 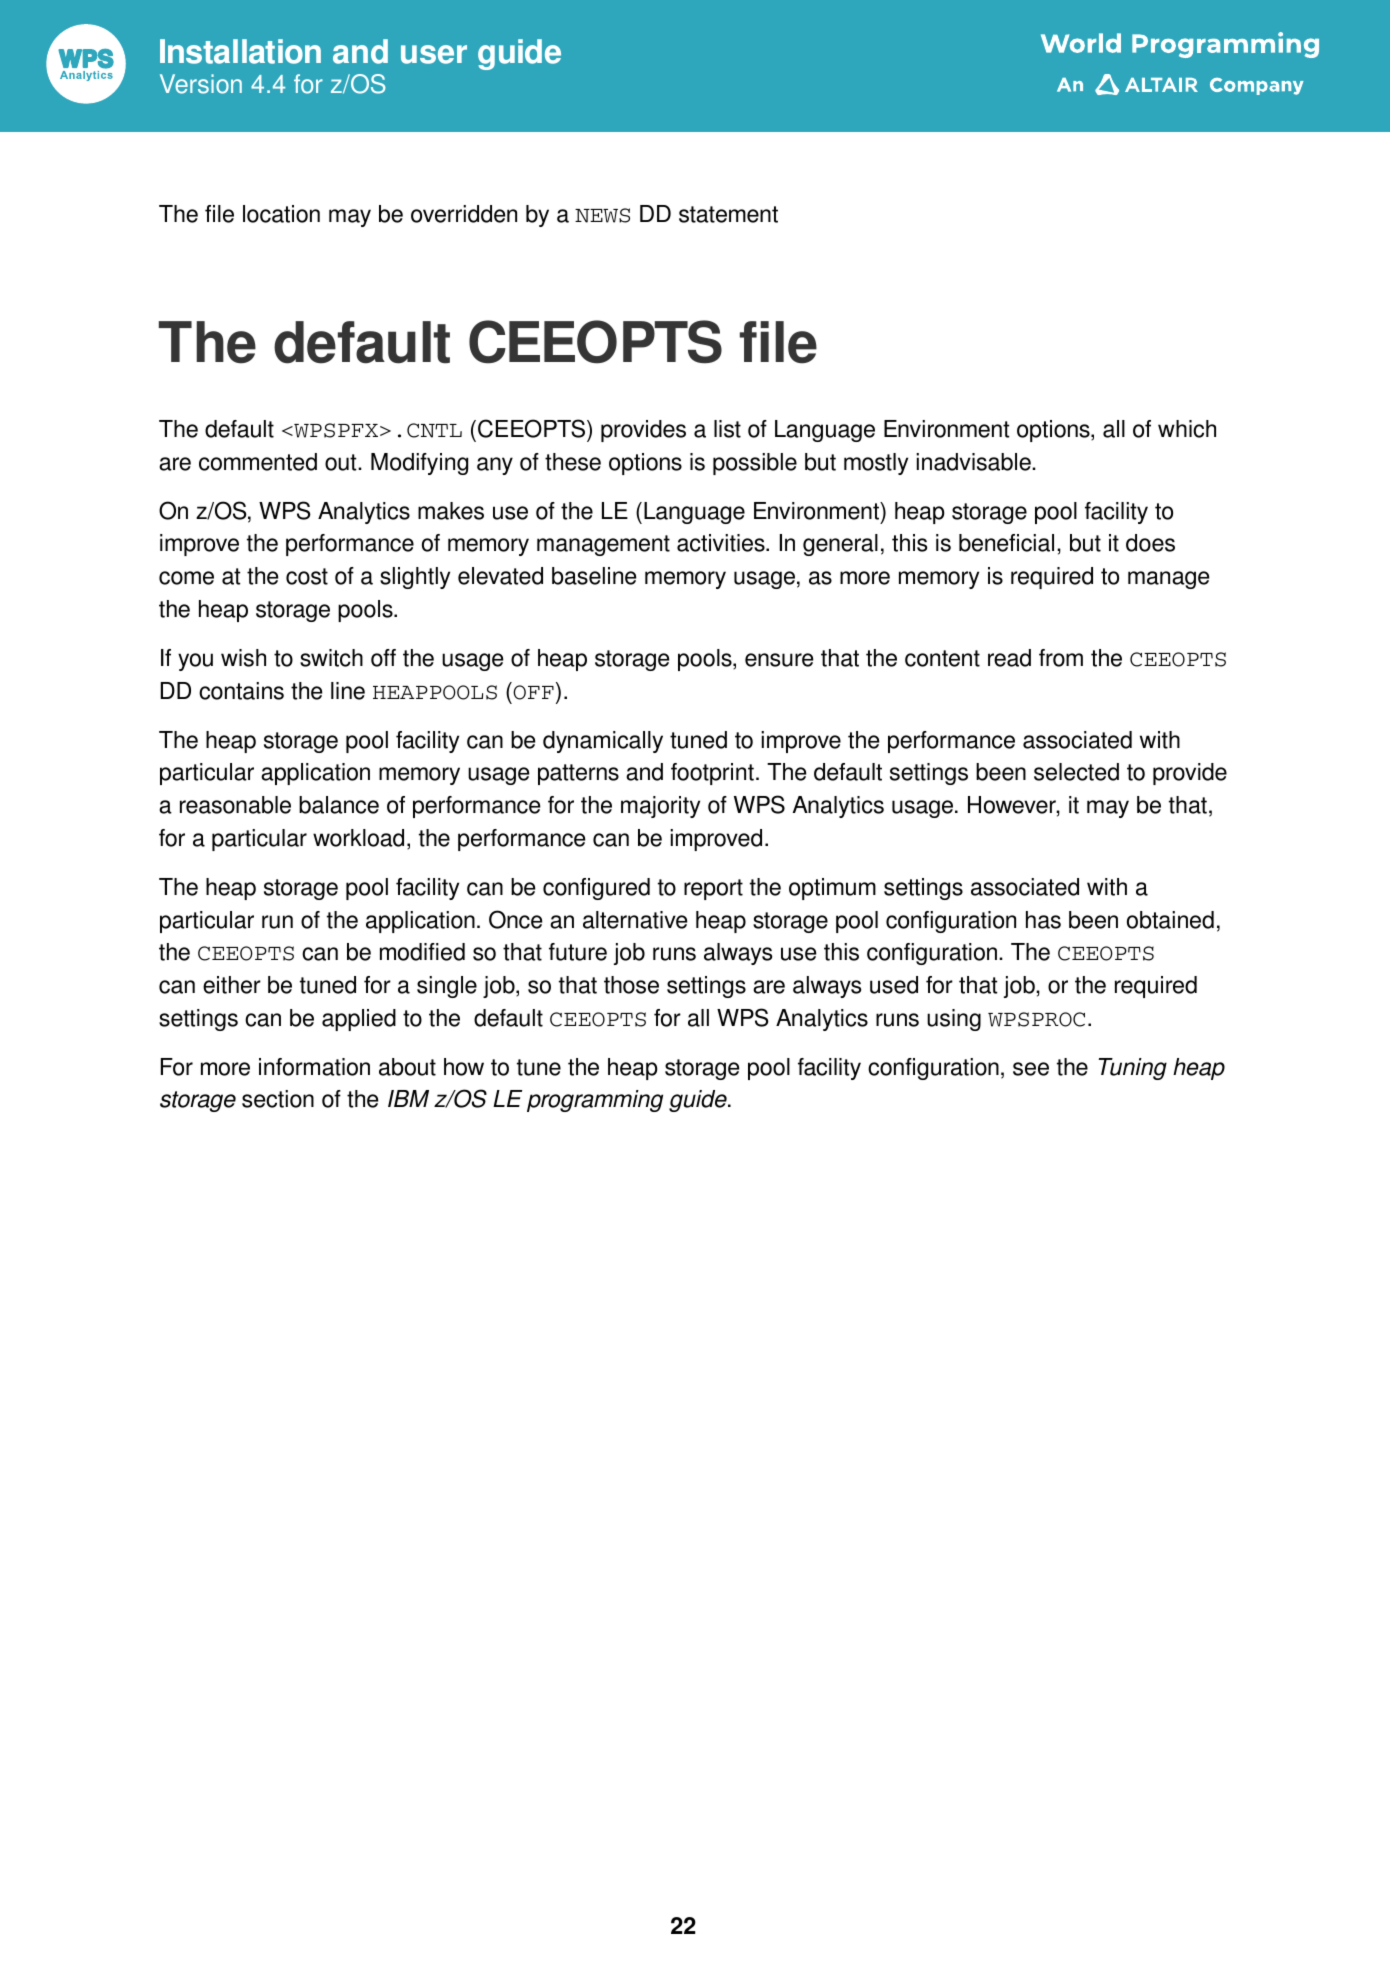 What do you see at coordinates (728, 214) in the image?
I see `statement` at bounding box center [728, 214].
